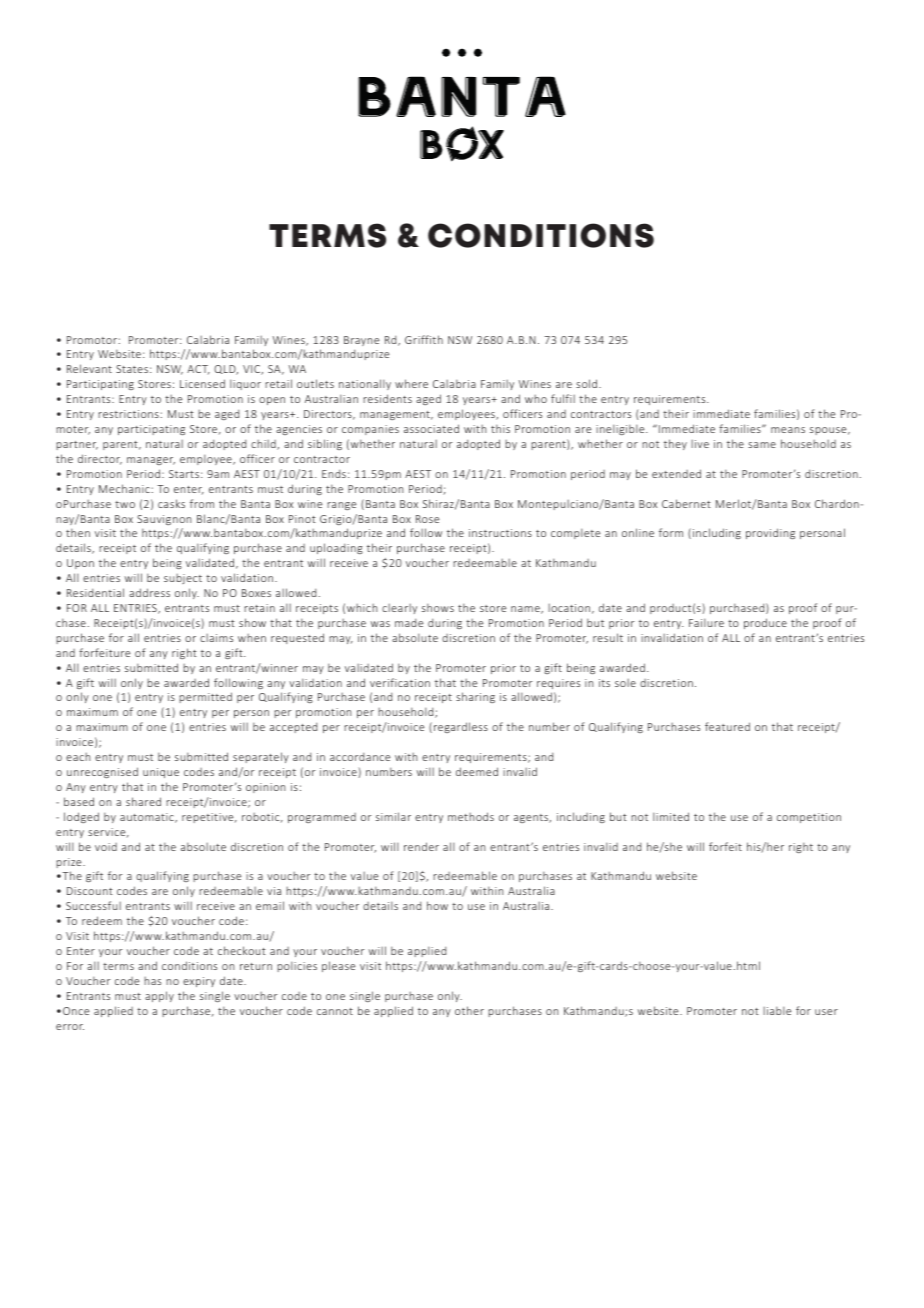 Image resolution: width=924 pixels, height=1308 pixels. I want to click on limited, so click(671, 816).
